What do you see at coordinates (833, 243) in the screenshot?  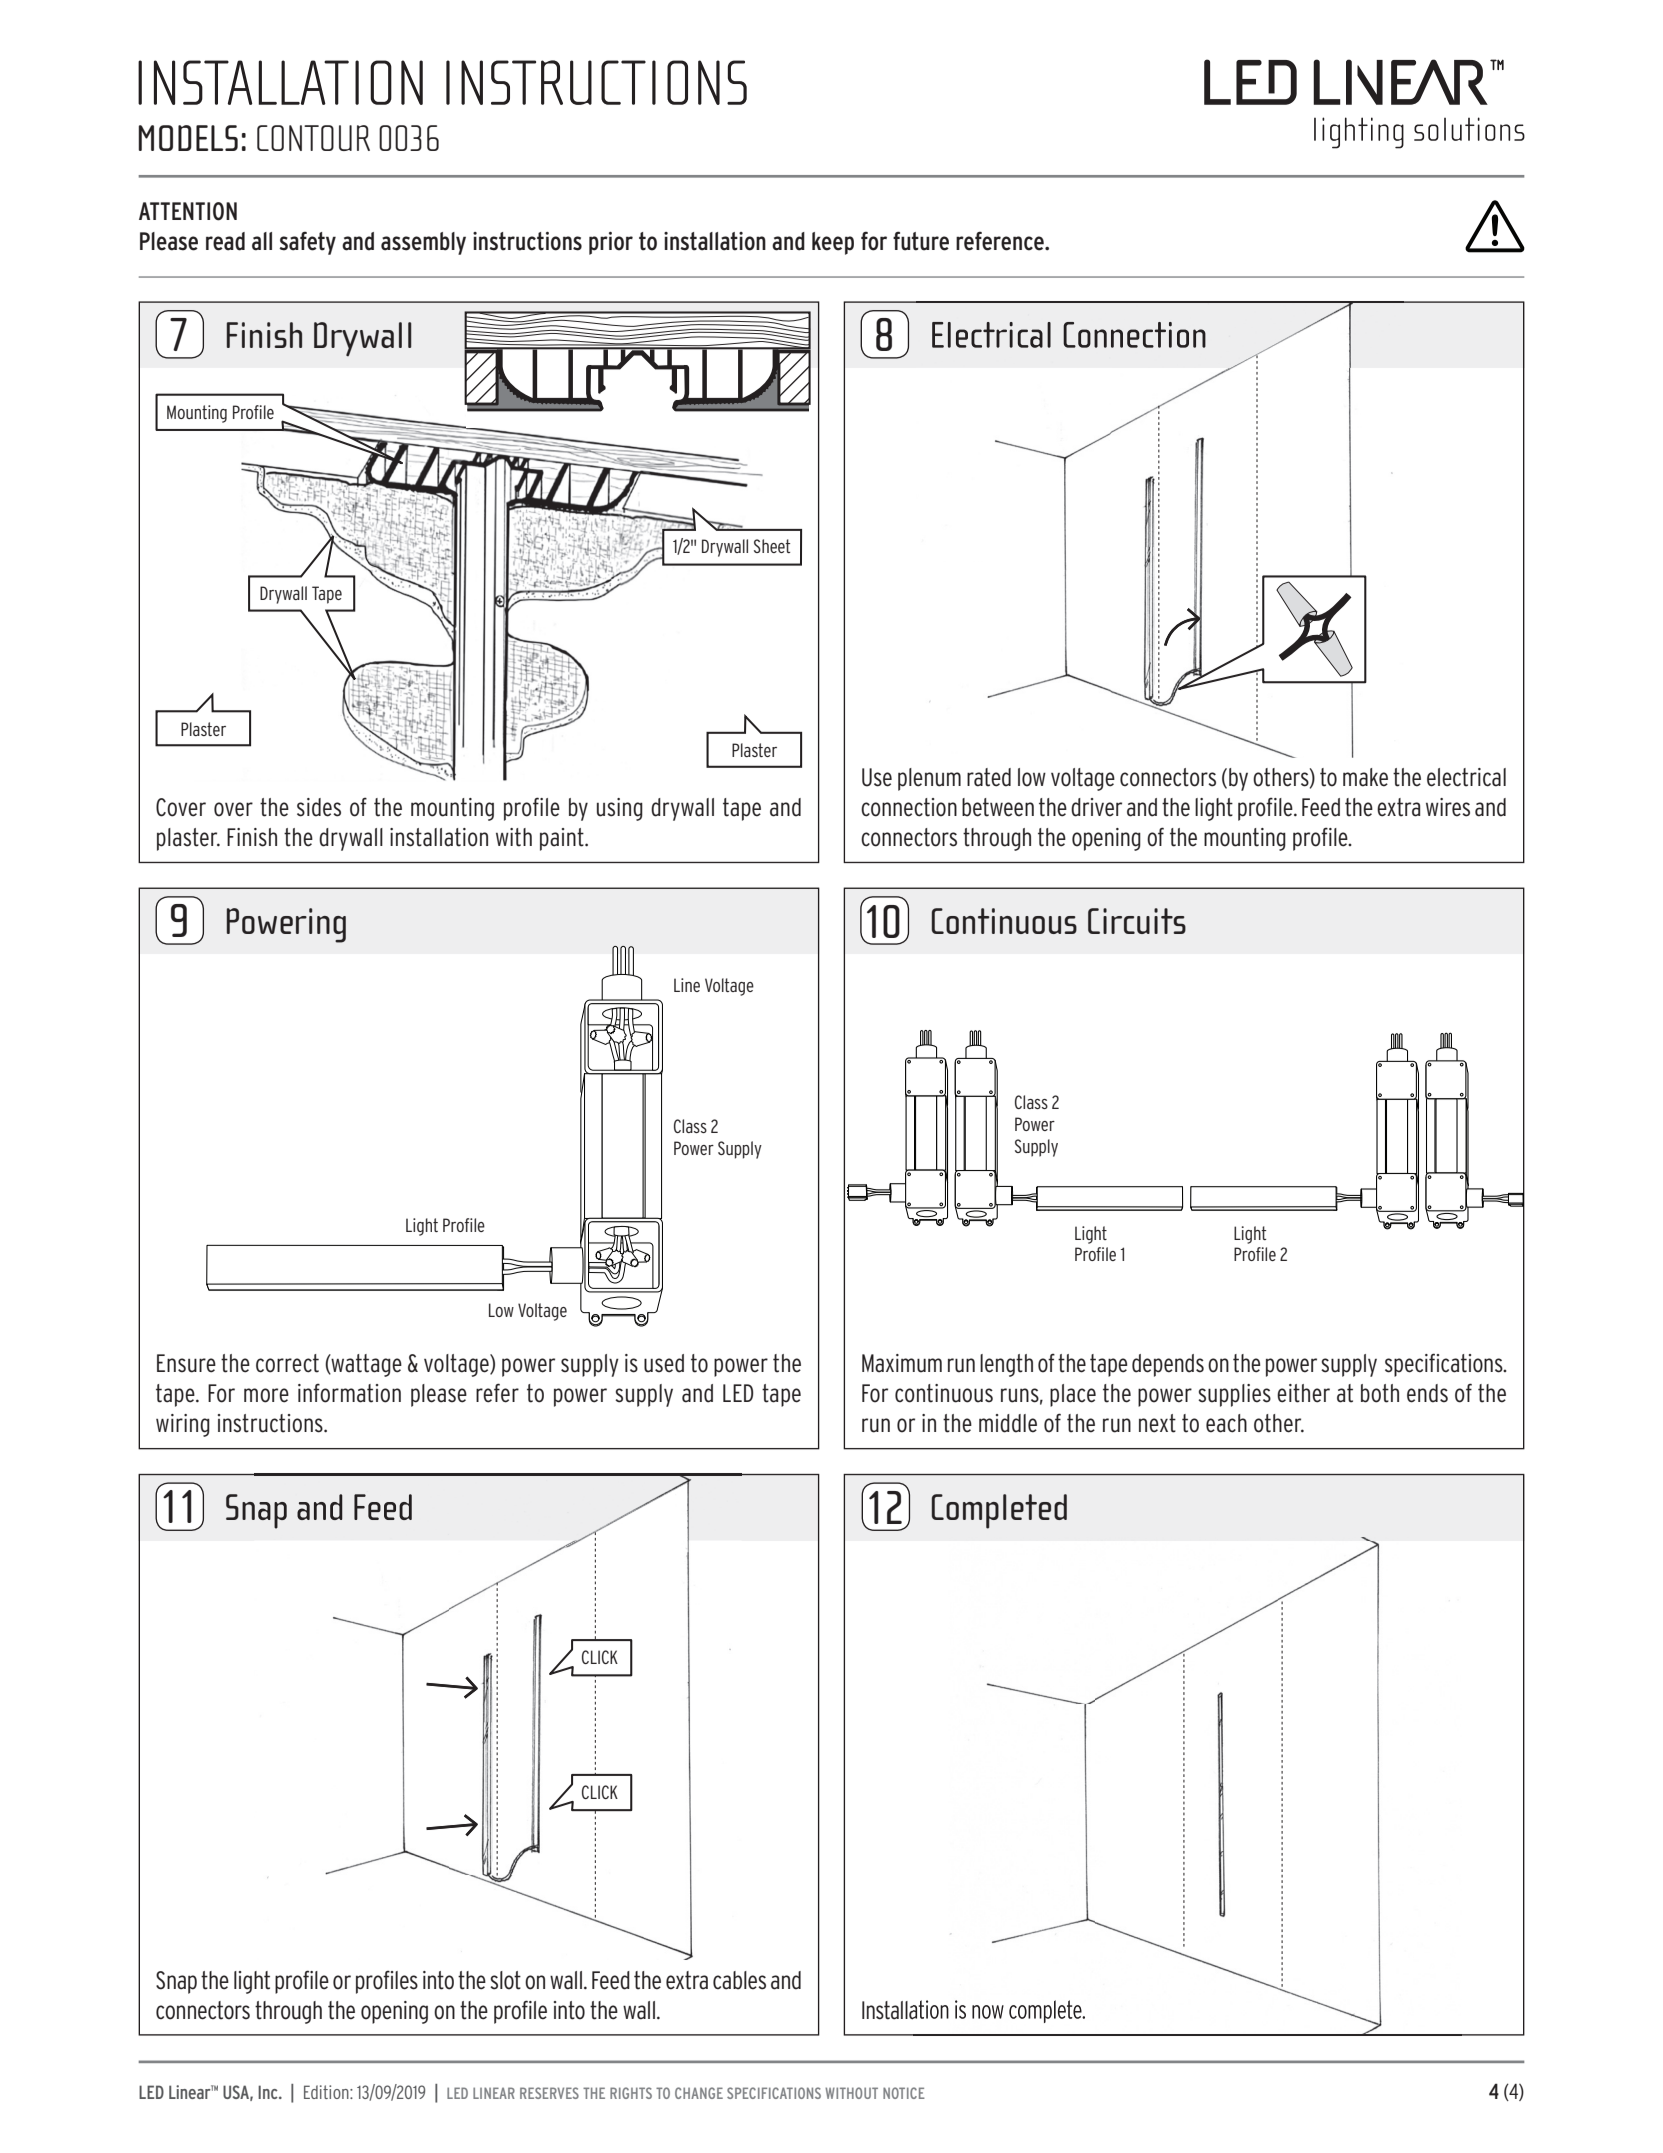 I see `keep` at bounding box center [833, 243].
